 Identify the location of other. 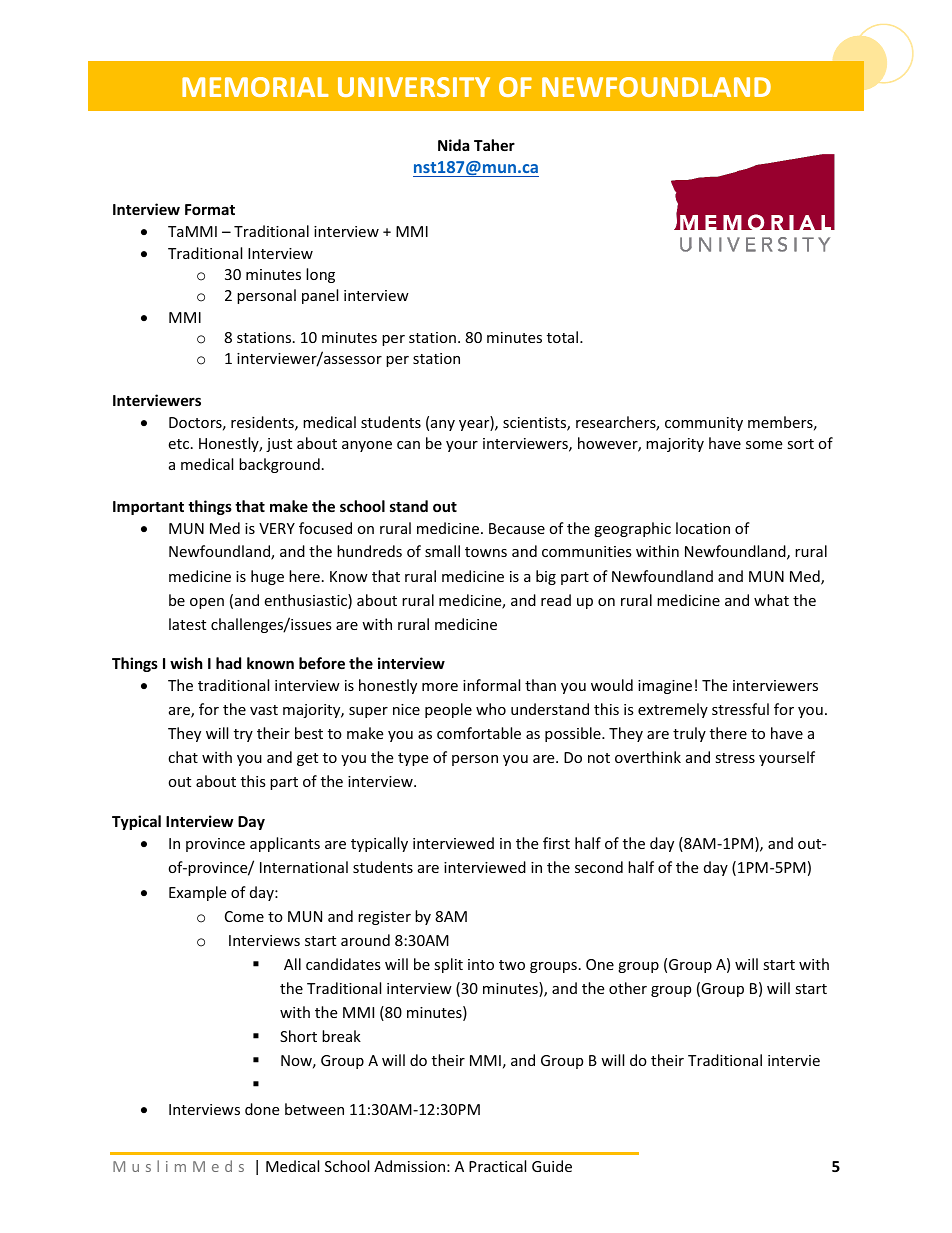
(628, 988).
